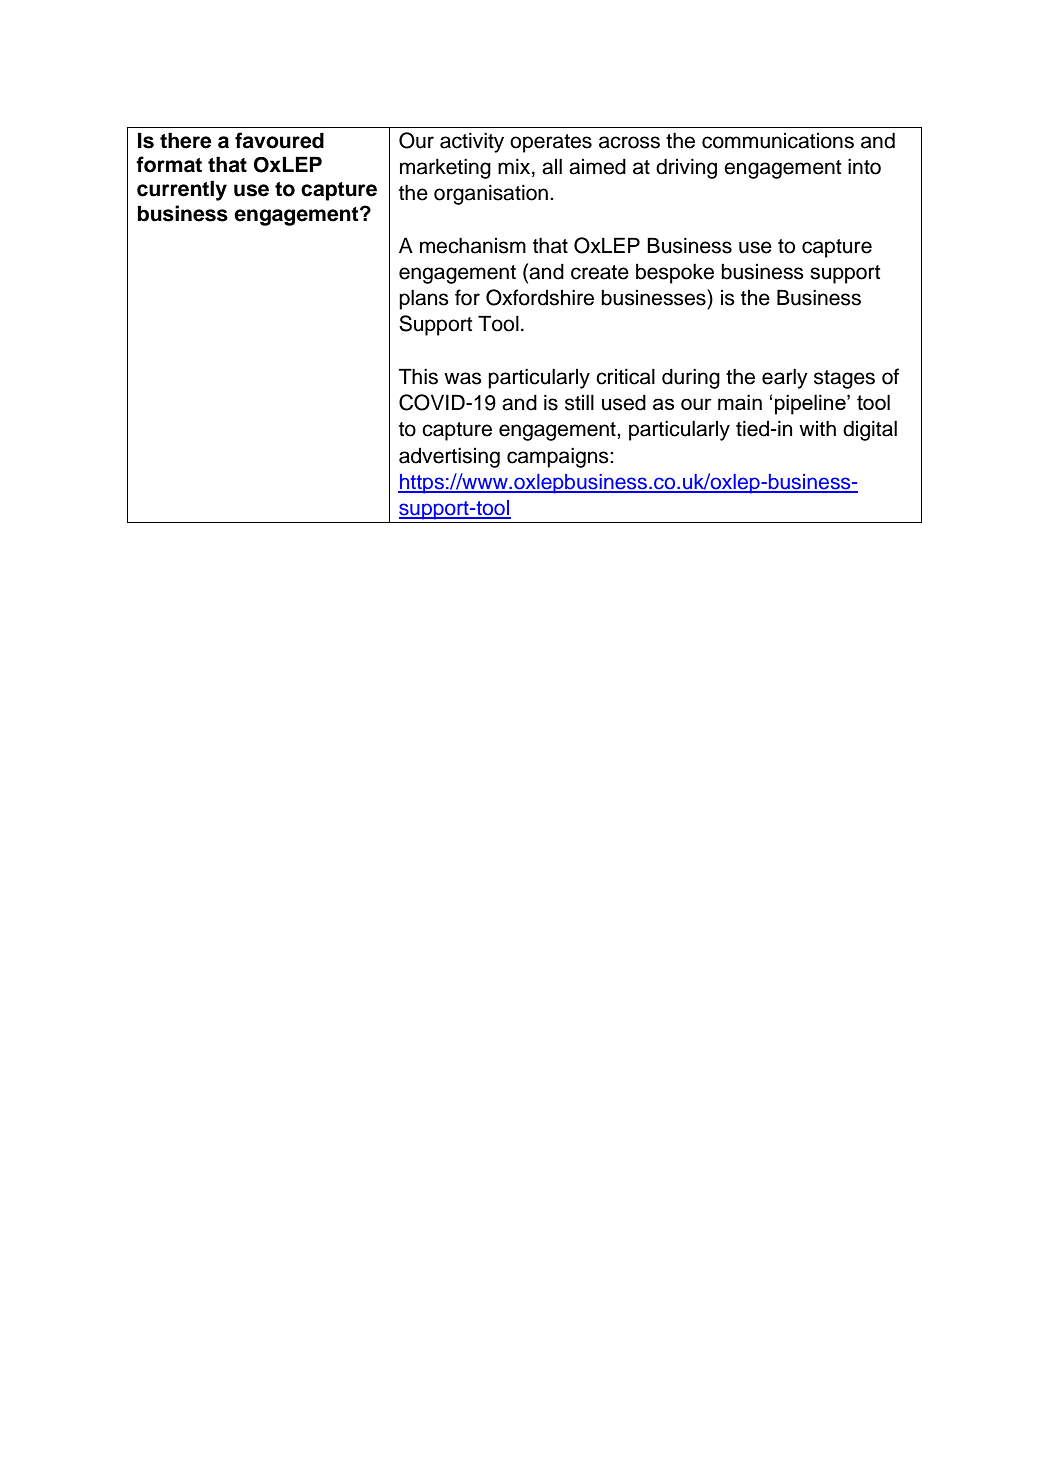  I want to click on bespoke, so click(675, 273).
